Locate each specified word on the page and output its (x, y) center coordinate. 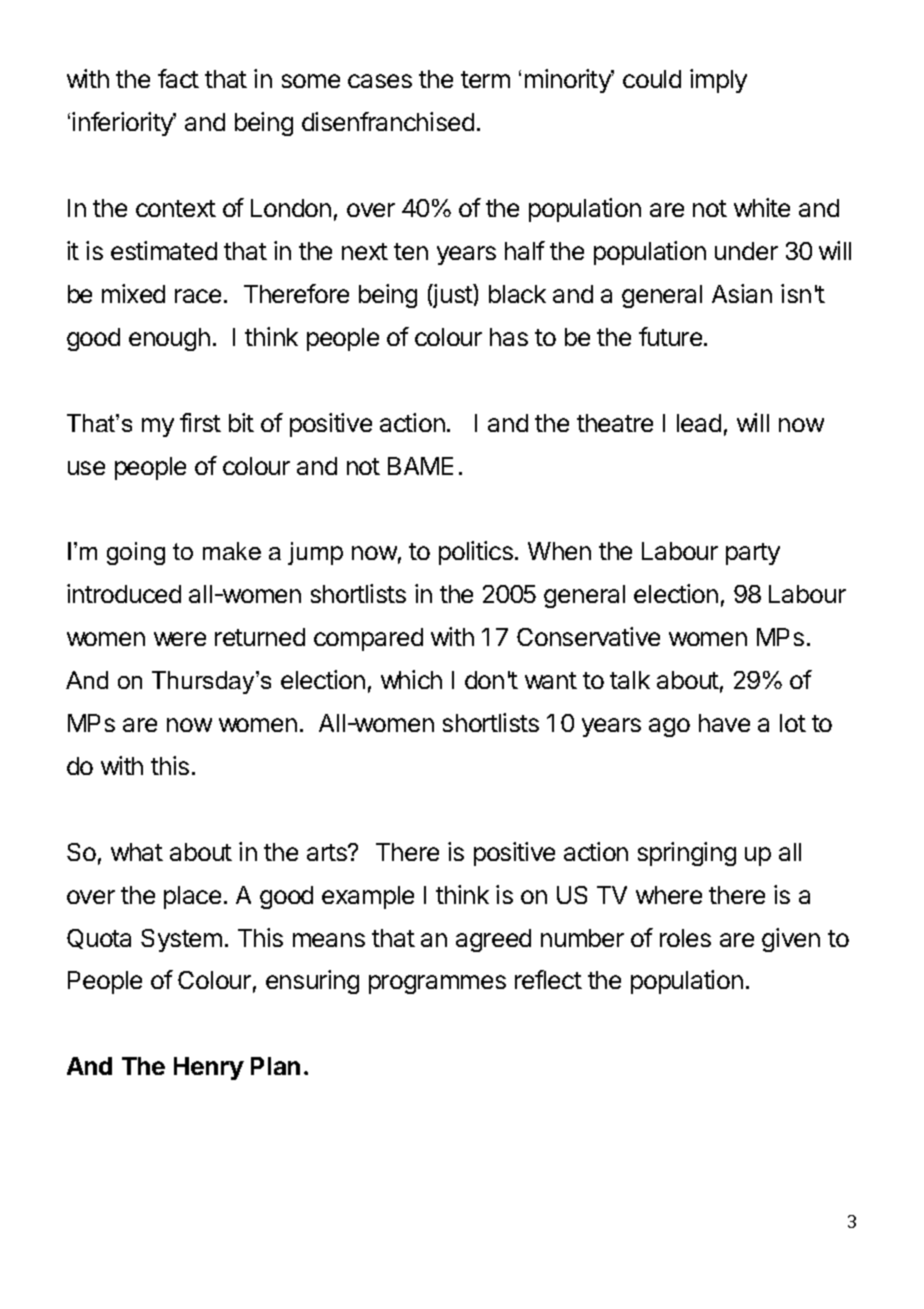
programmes (437, 984)
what (137, 852)
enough (169, 339)
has (509, 337)
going (136, 553)
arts (328, 852)
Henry (209, 1068)
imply (718, 81)
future (670, 336)
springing (687, 854)
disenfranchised (388, 121)
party (753, 554)
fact (178, 78)
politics (476, 553)
